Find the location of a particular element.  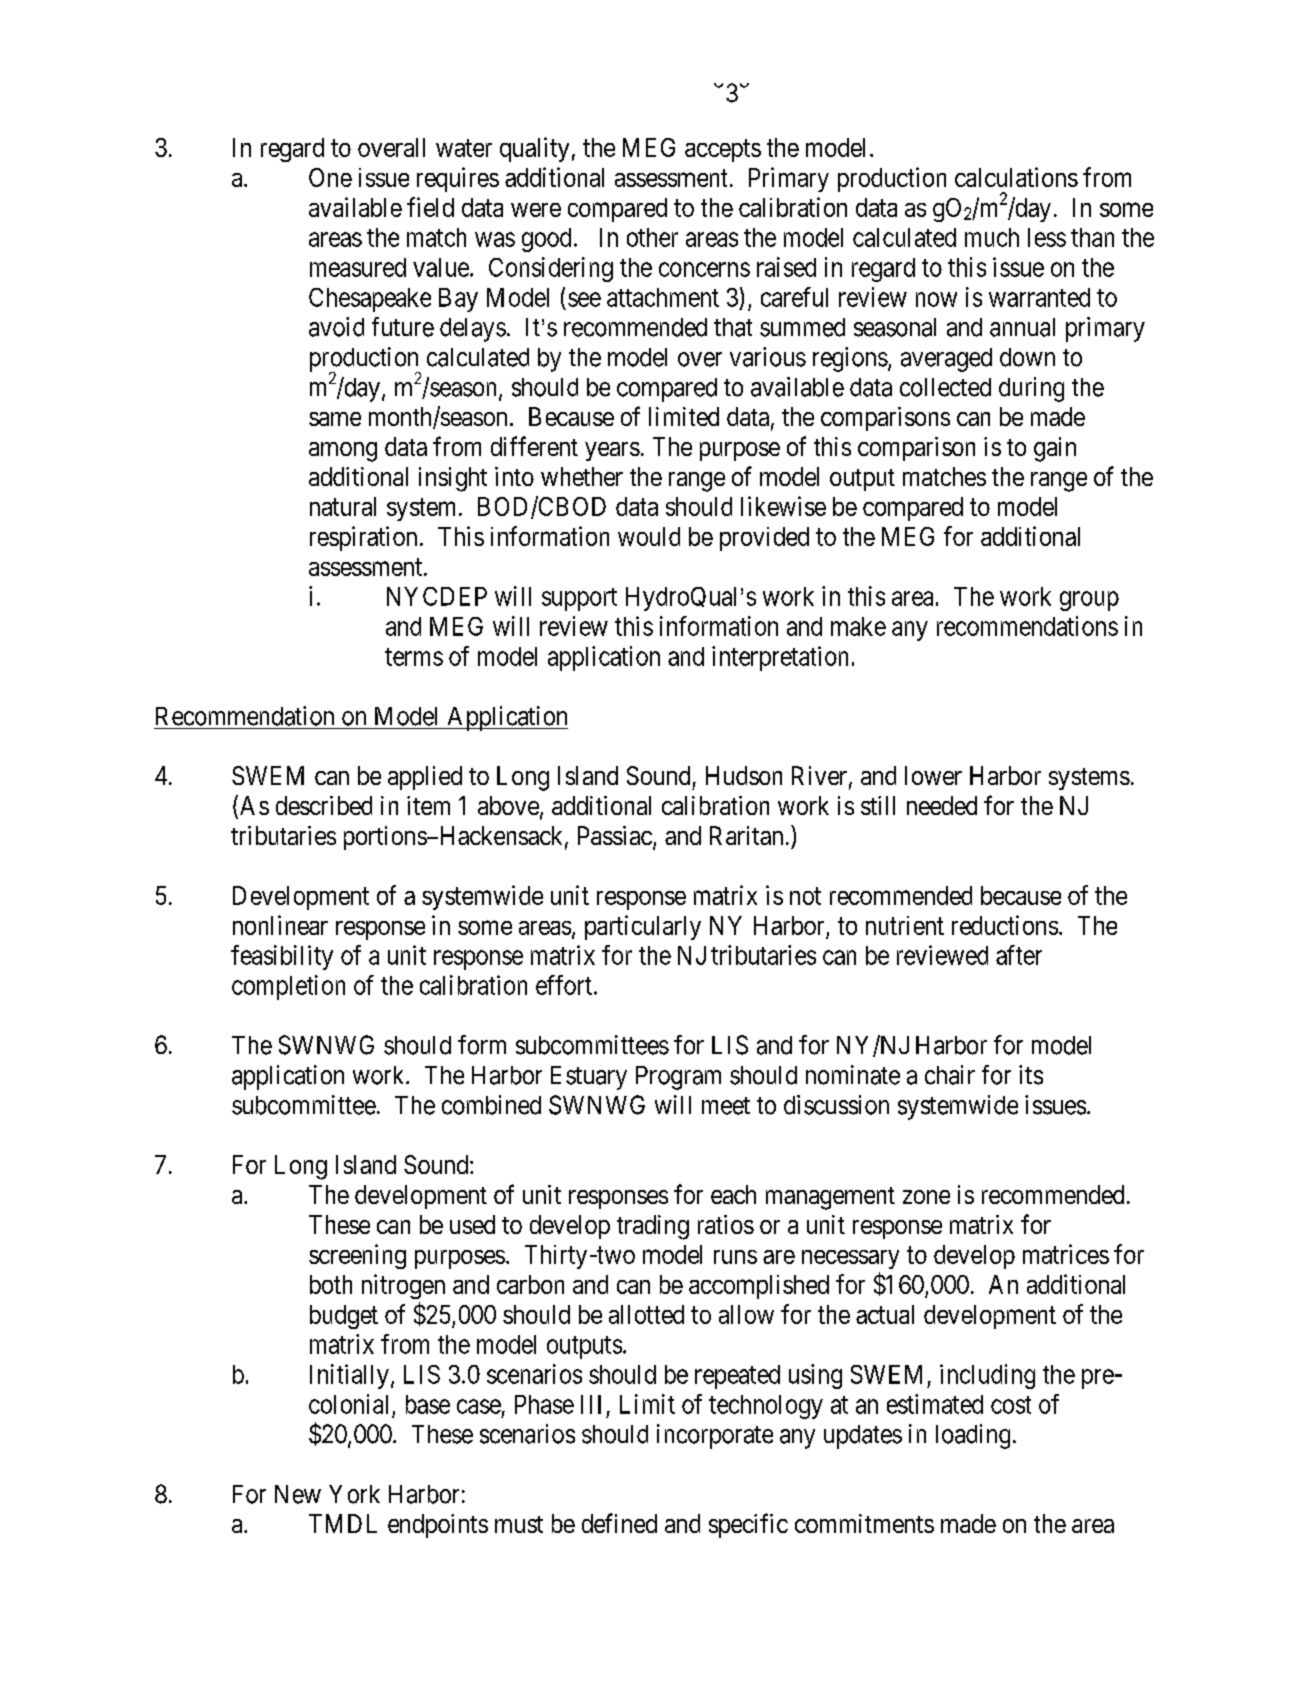

each is located at coordinates (733, 1194).
